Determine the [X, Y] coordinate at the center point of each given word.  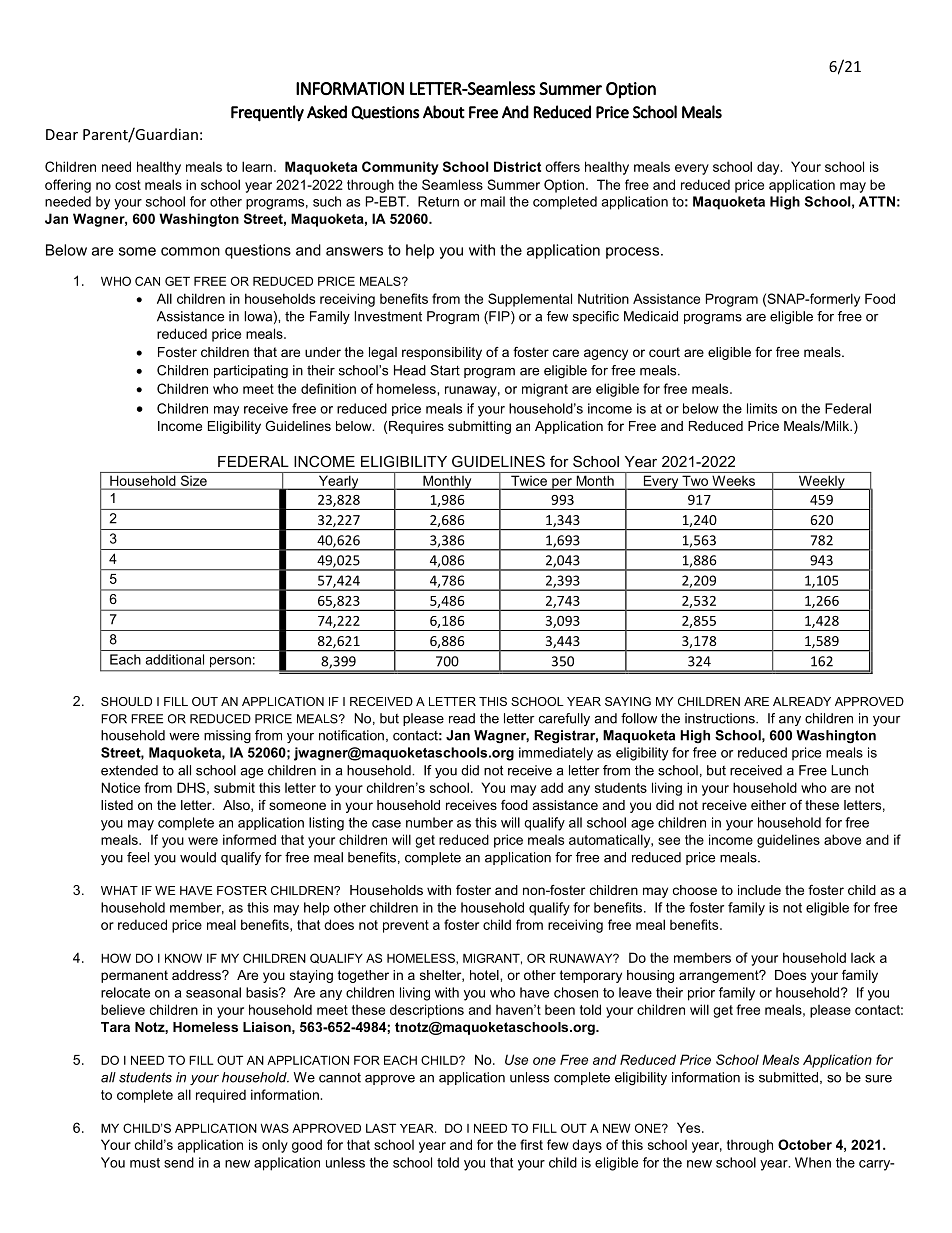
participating [251, 371]
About [444, 112]
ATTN [877, 201]
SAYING [628, 701]
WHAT [119, 890]
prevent [406, 926]
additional [174, 659]
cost [128, 185]
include [759, 890]
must [145, 1163]
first [531, 1144]
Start [445, 370]
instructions [721, 718]
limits [762, 408]
